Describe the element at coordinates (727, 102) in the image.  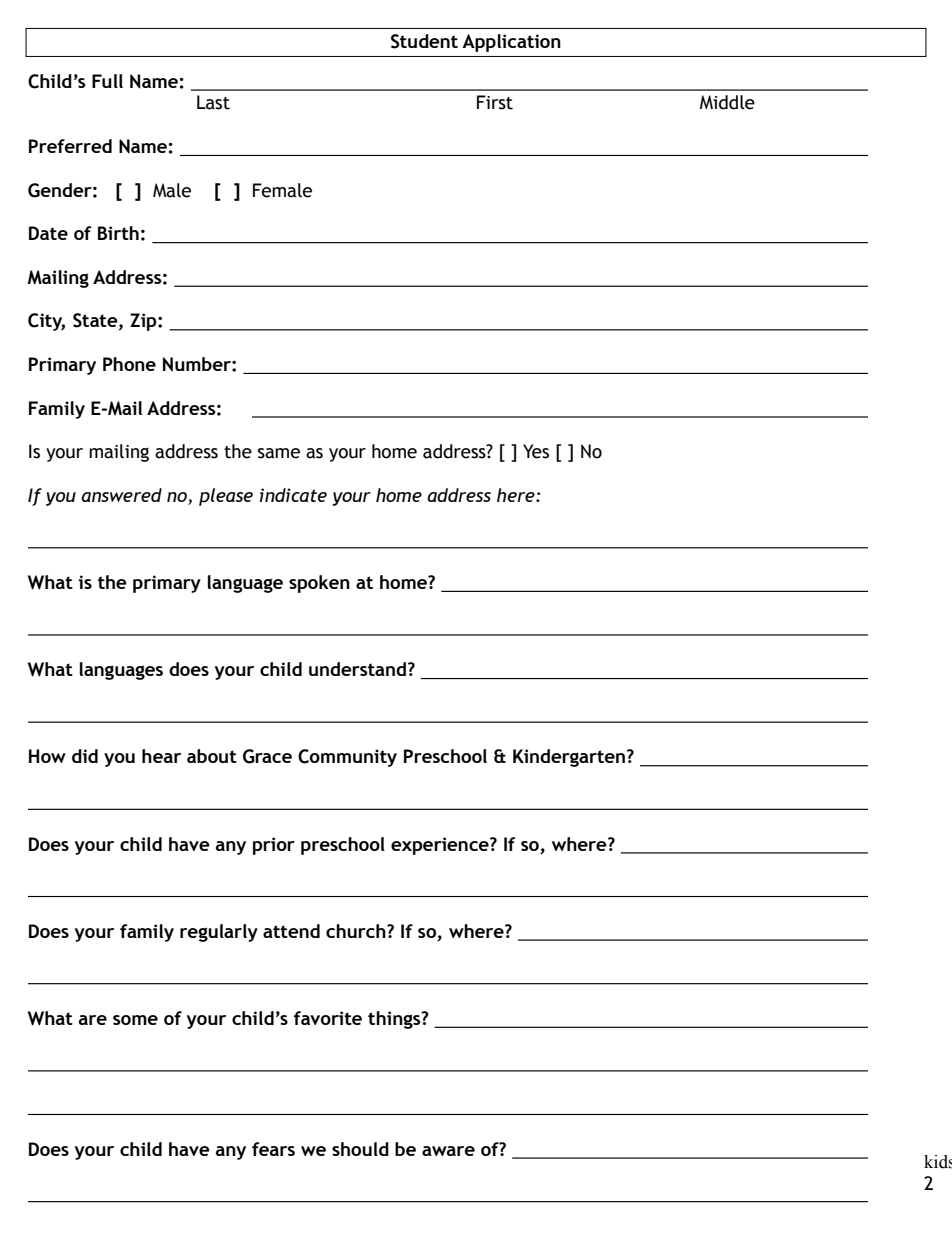
I see `Middle` at that location.
